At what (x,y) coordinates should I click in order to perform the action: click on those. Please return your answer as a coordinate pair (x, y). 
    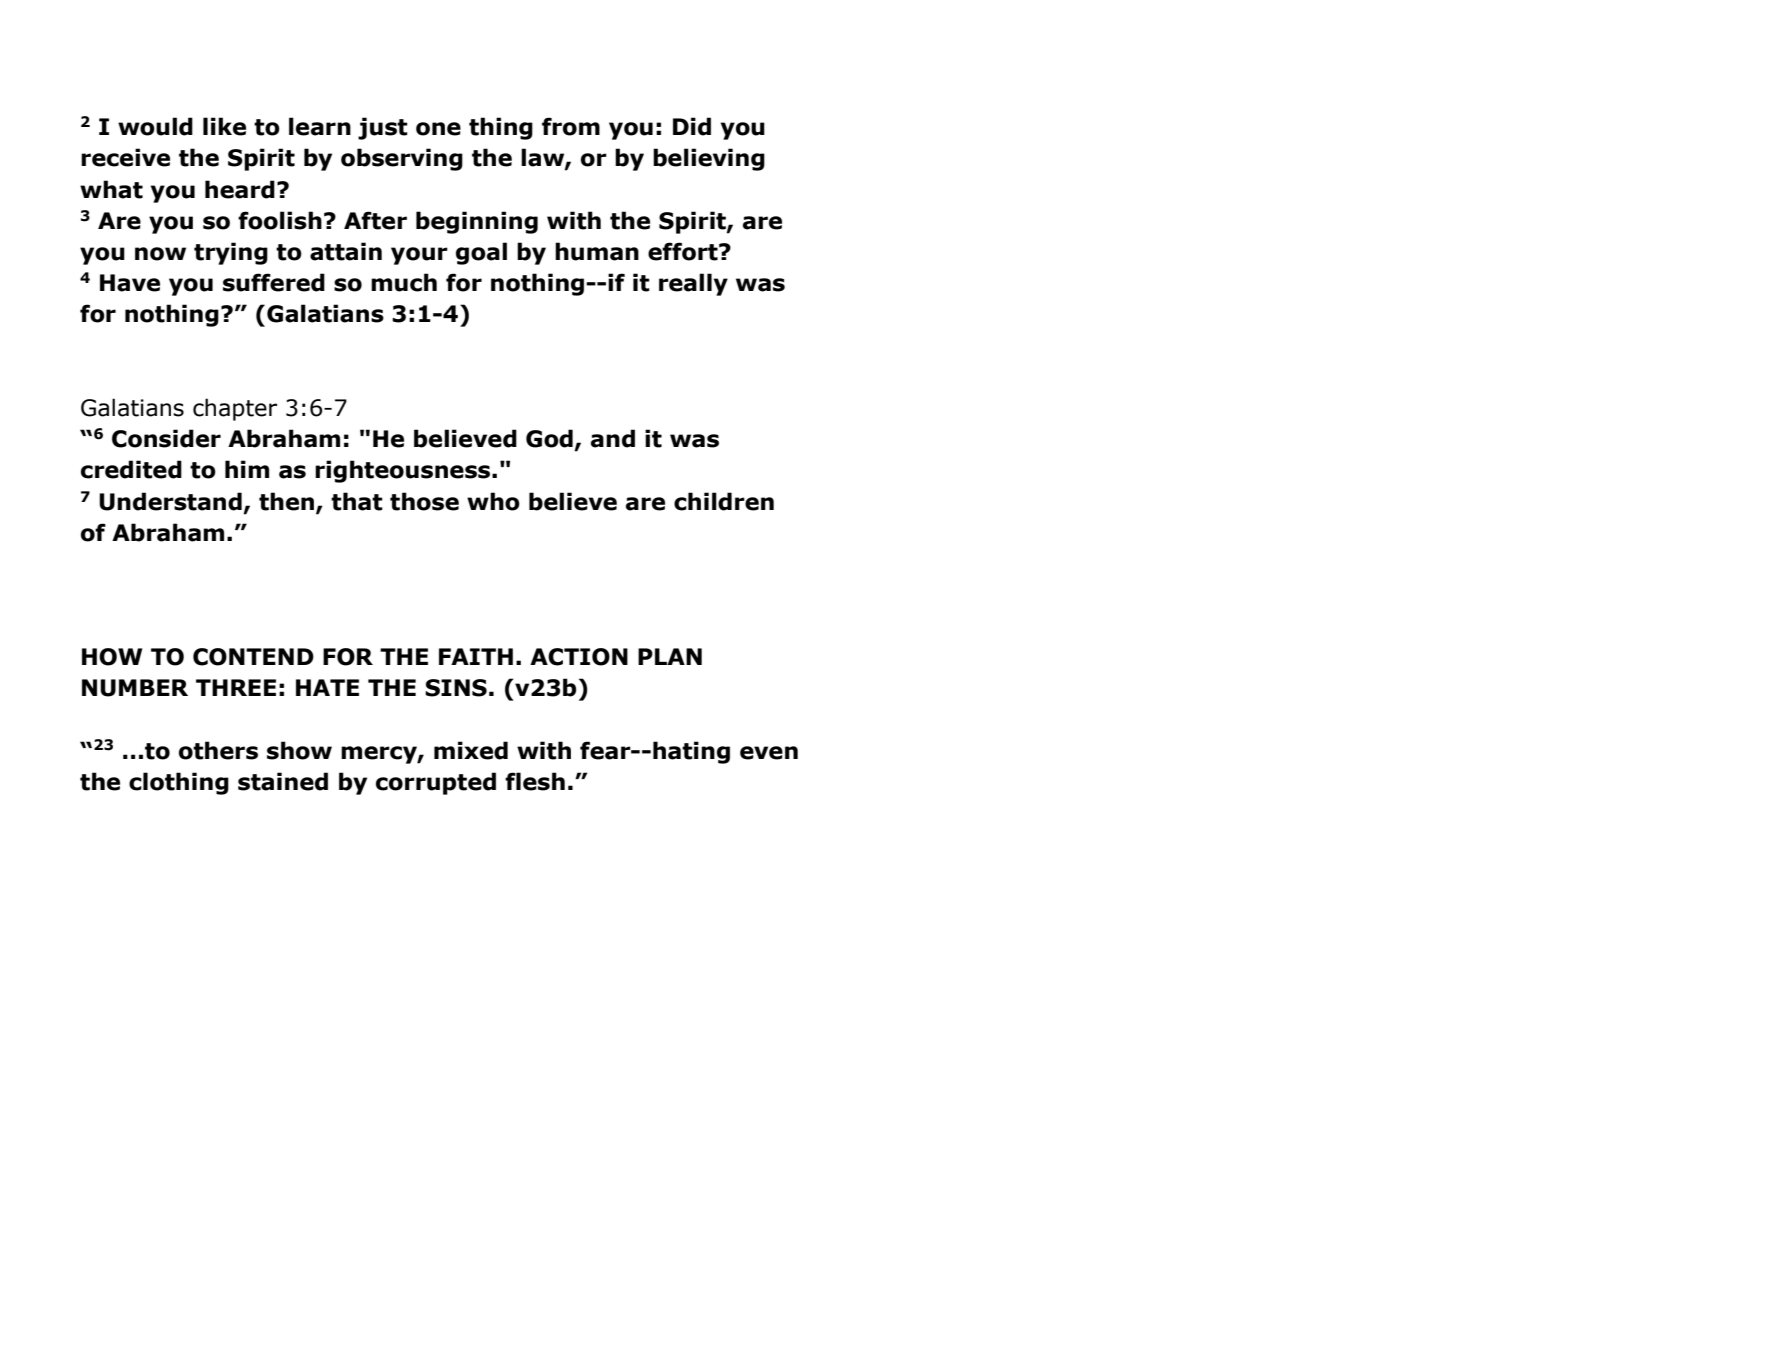
    Looking at the image, I should click on (424, 501).
